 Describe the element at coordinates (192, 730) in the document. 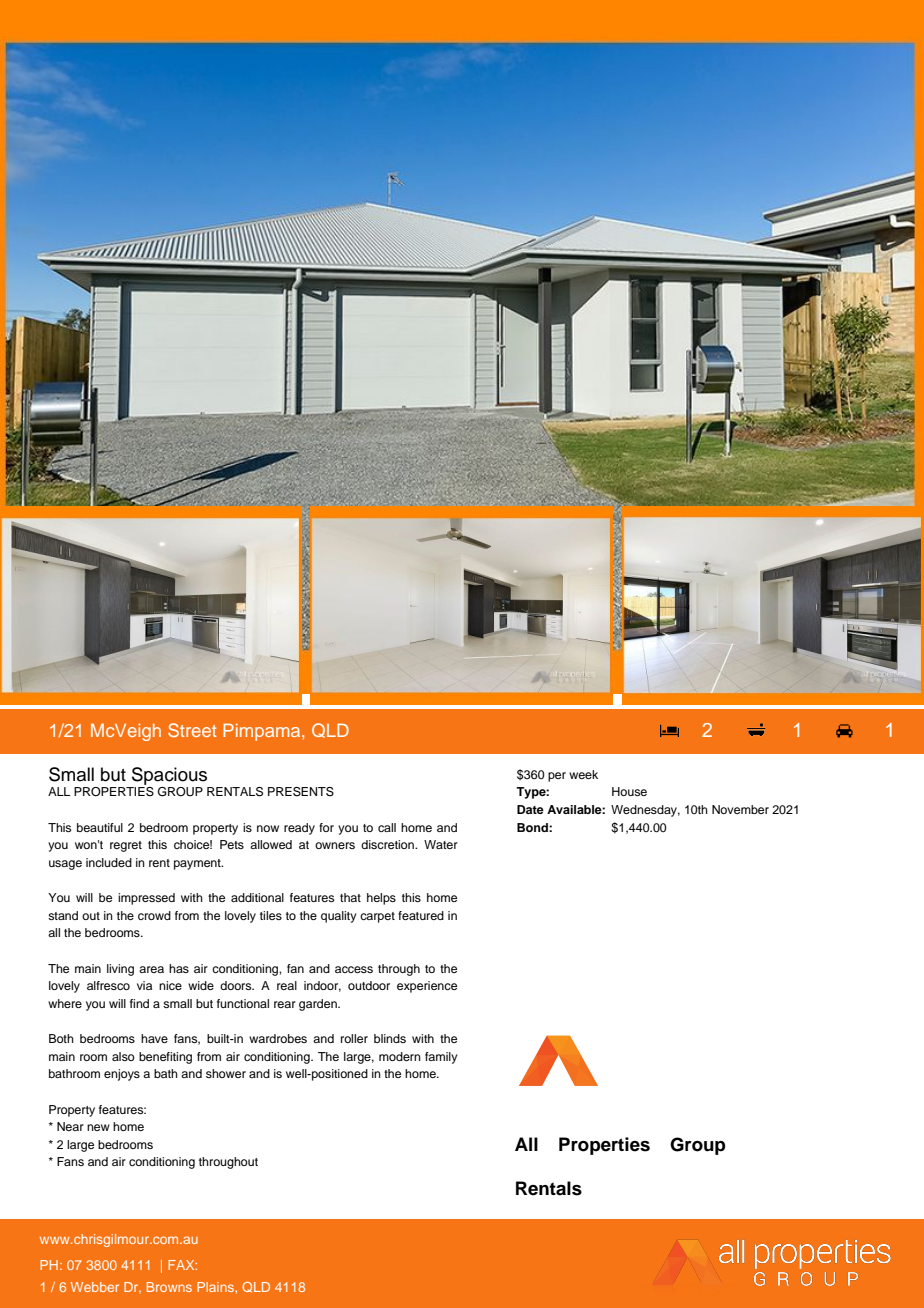

I see `Street` at that location.
